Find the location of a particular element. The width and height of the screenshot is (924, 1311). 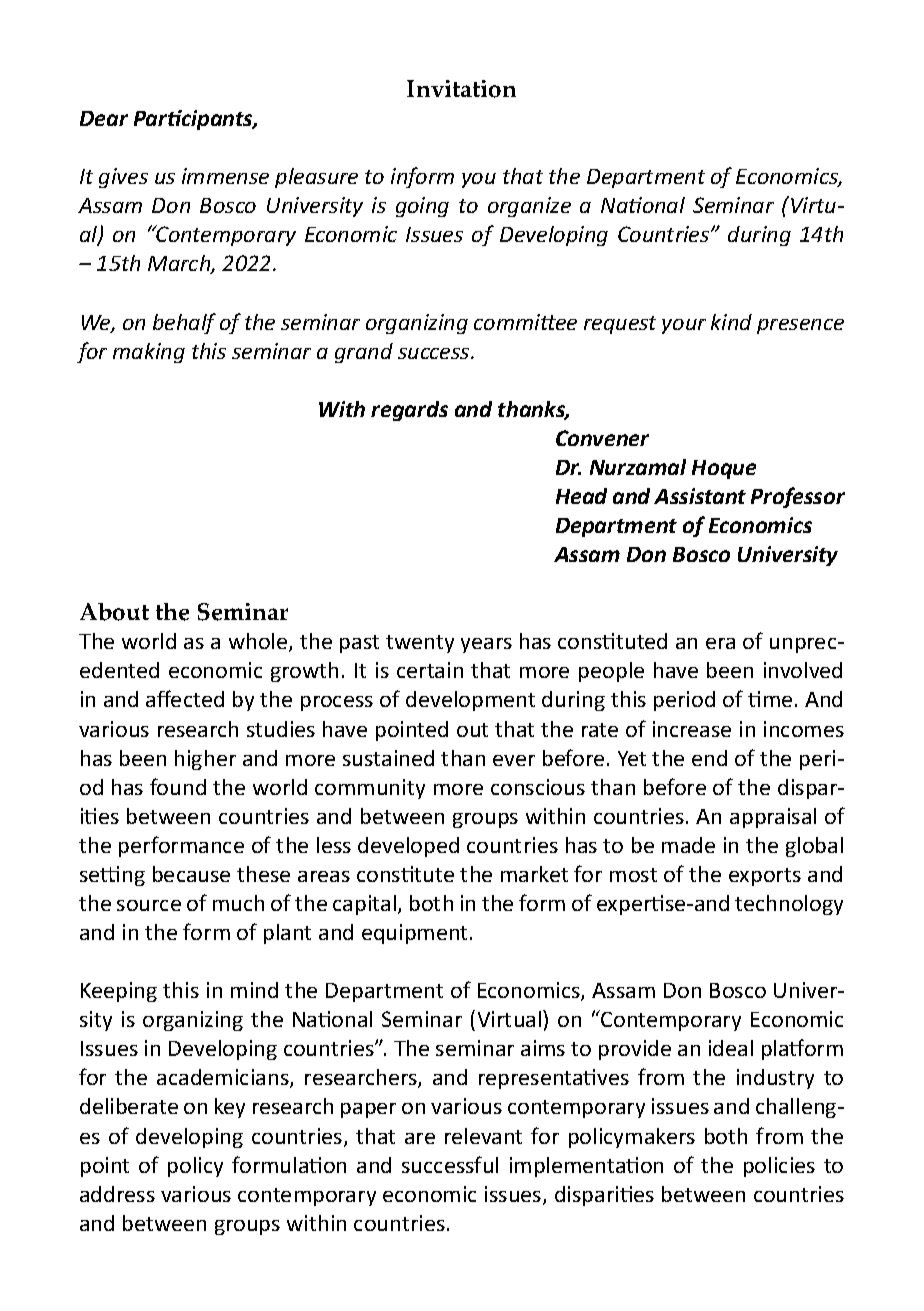

making is located at coordinates (149, 353).
